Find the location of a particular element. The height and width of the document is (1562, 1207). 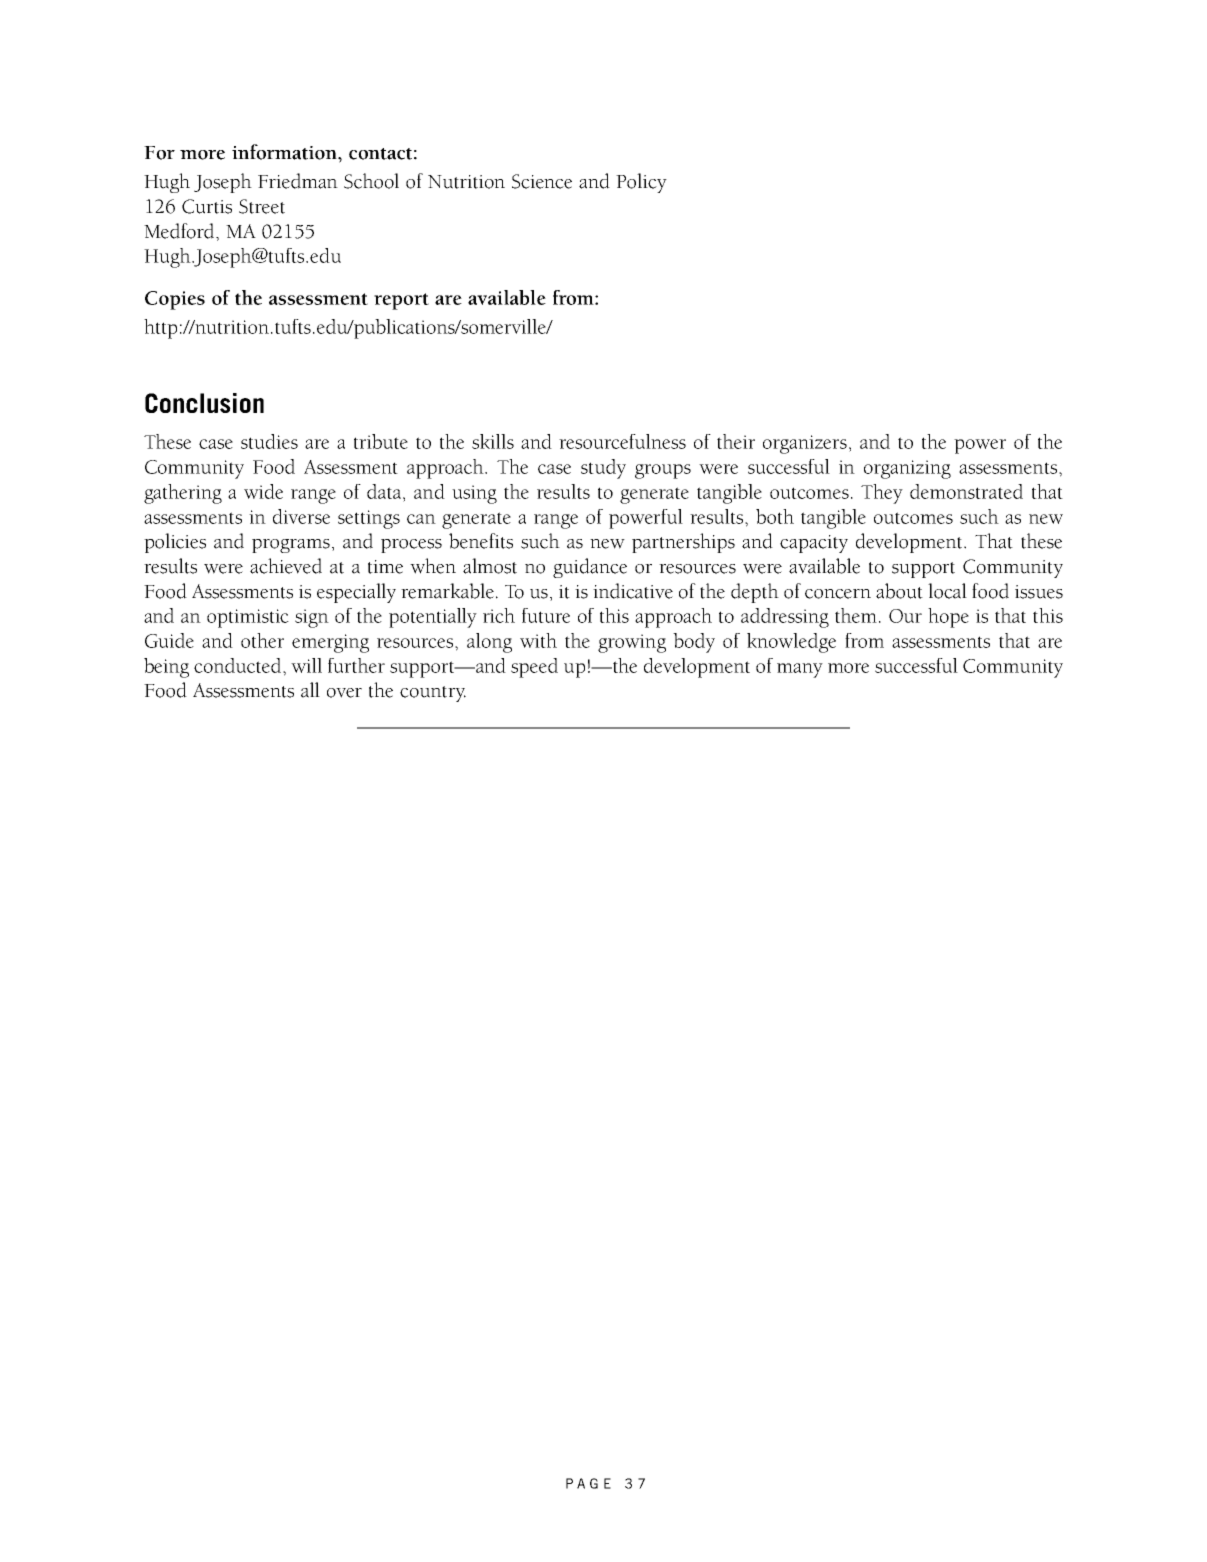

speed is located at coordinates (534, 668).
